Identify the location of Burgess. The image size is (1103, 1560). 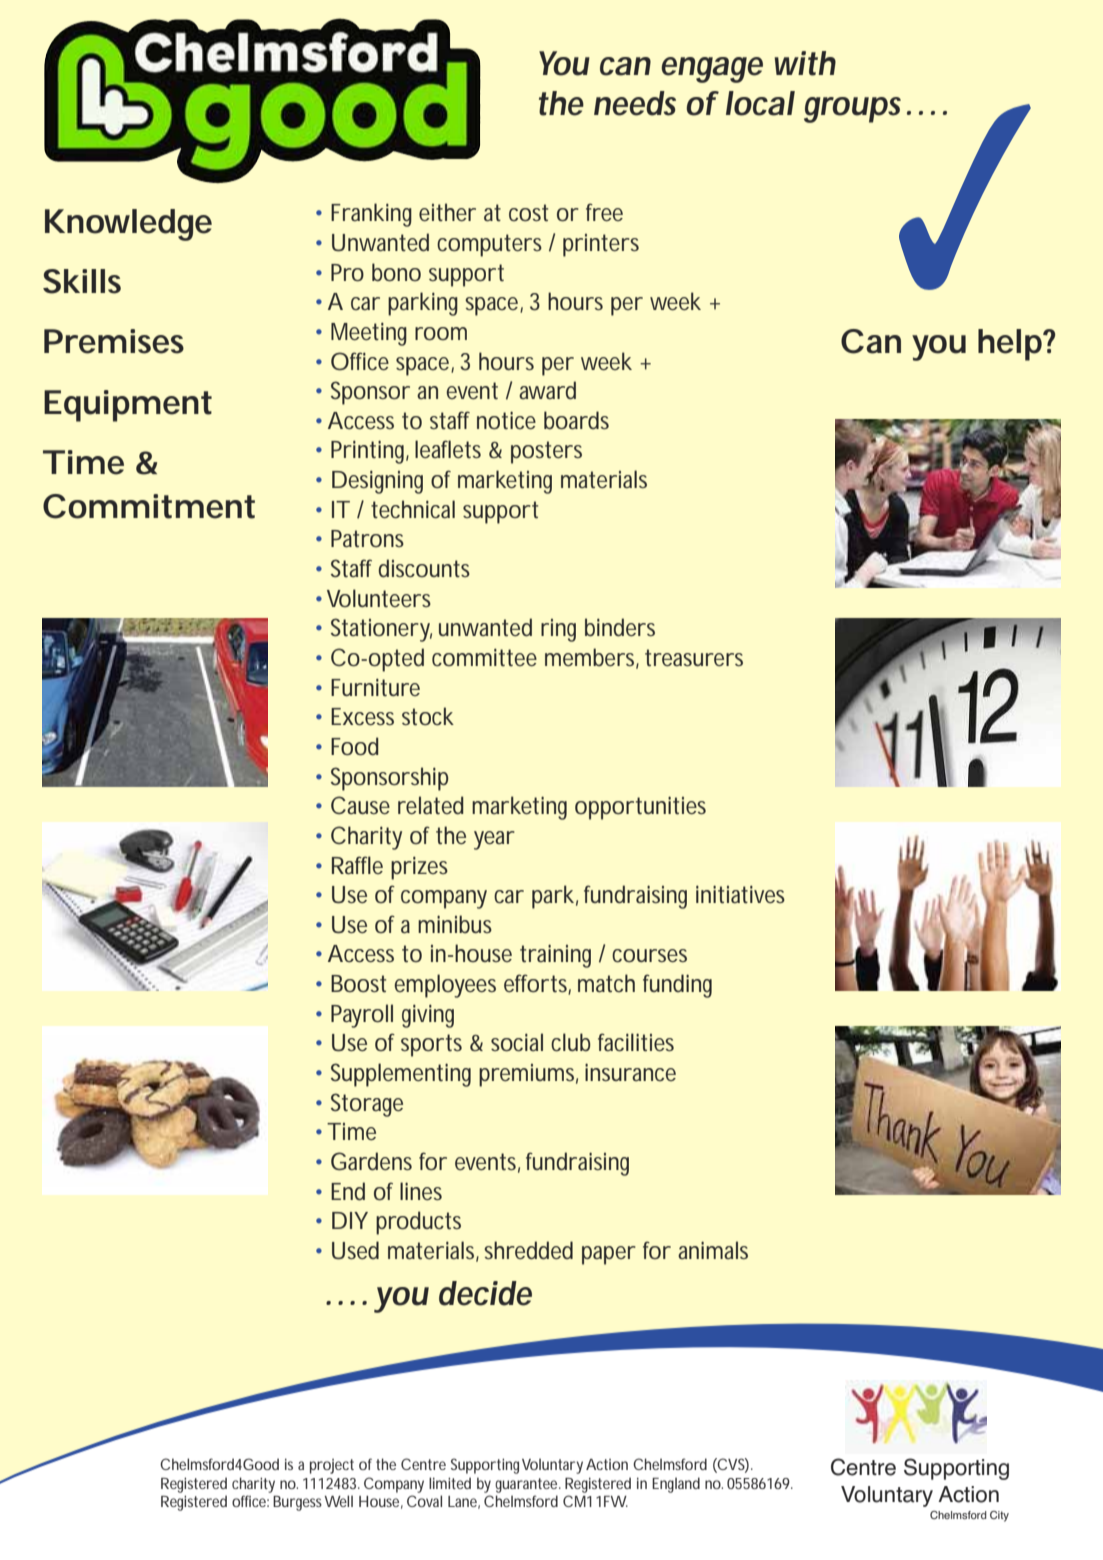
(297, 1503).
